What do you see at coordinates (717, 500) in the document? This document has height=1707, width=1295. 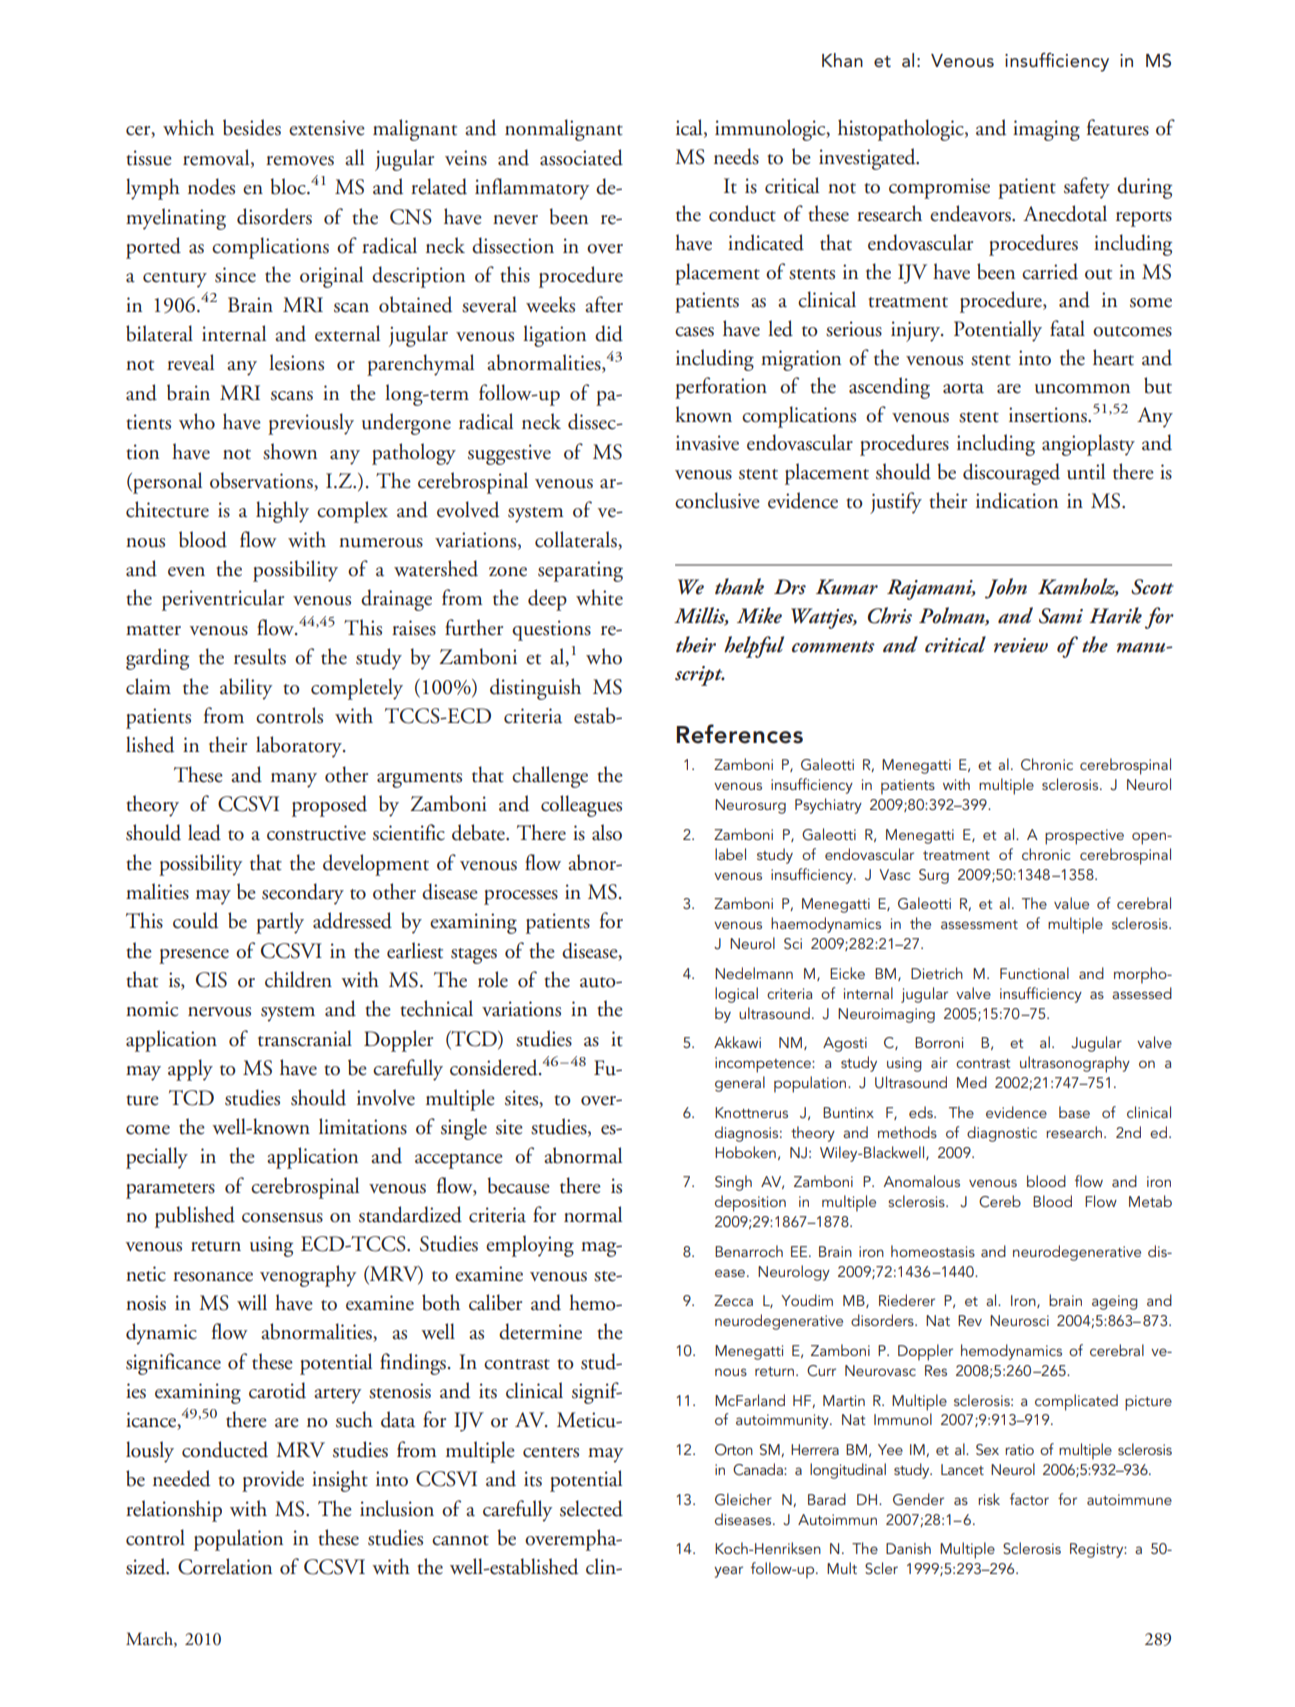 I see `conclusive` at bounding box center [717, 500].
